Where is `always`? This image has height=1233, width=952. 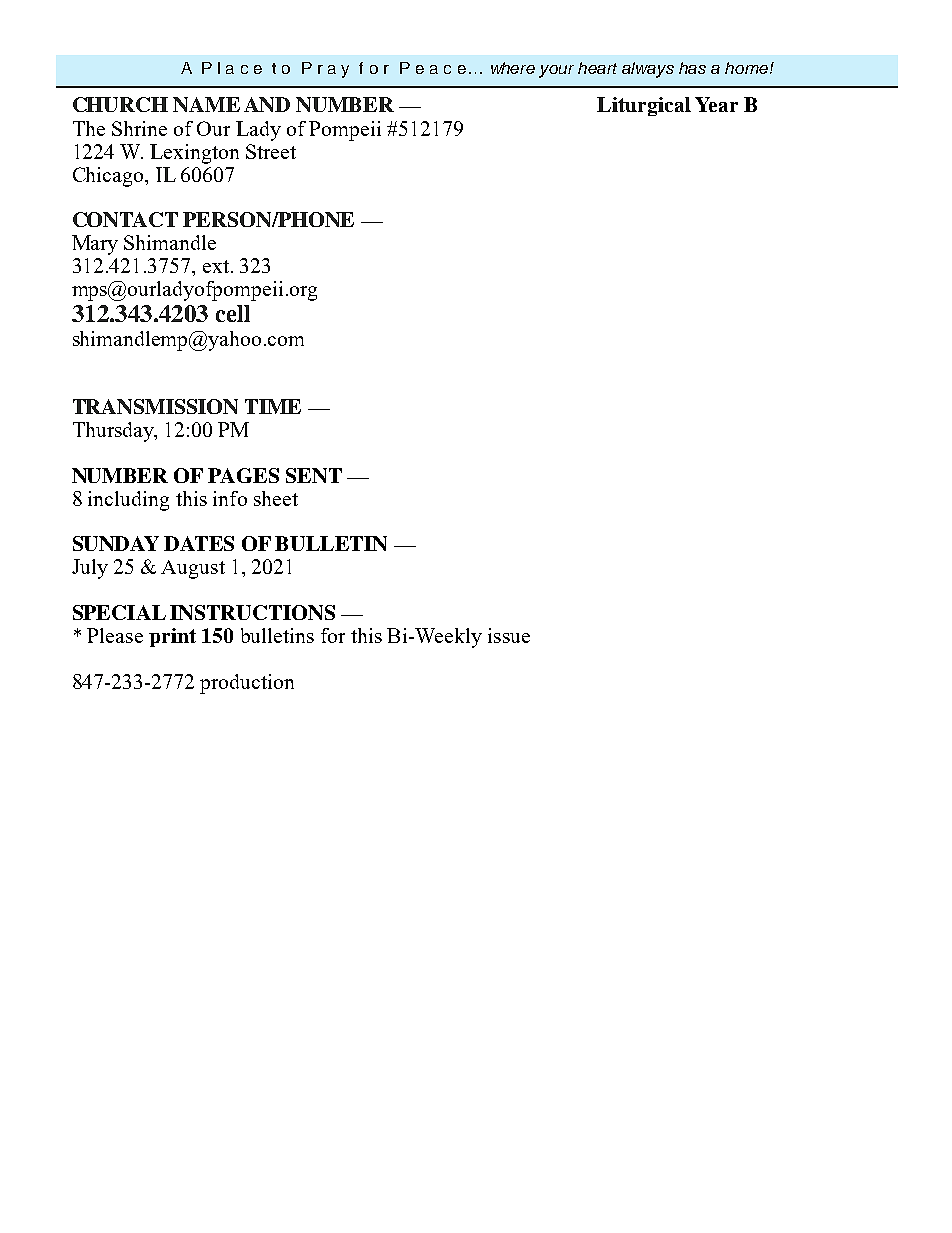 always is located at coordinates (648, 70).
